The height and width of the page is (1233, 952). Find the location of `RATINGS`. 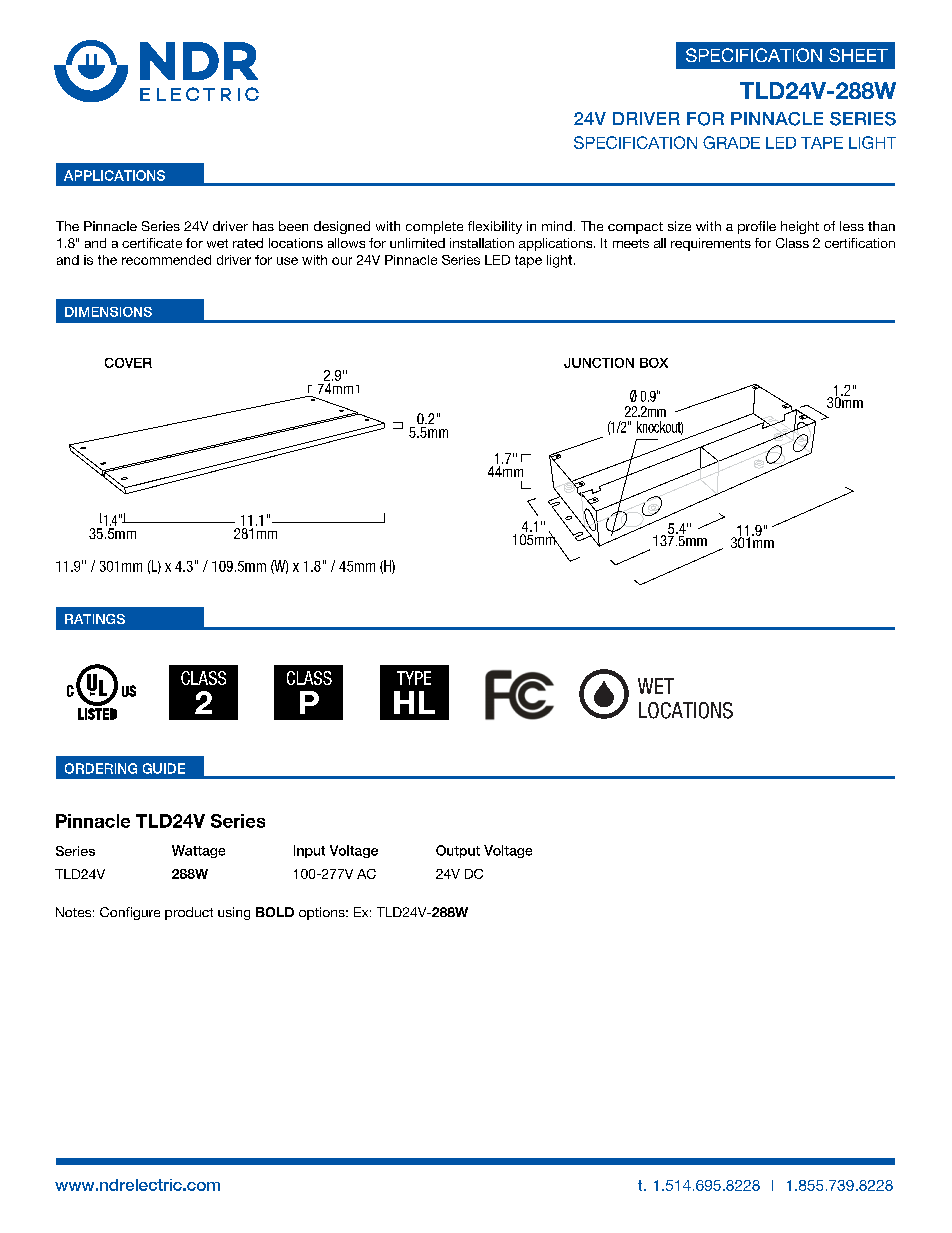

RATINGS is located at coordinates (95, 619).
